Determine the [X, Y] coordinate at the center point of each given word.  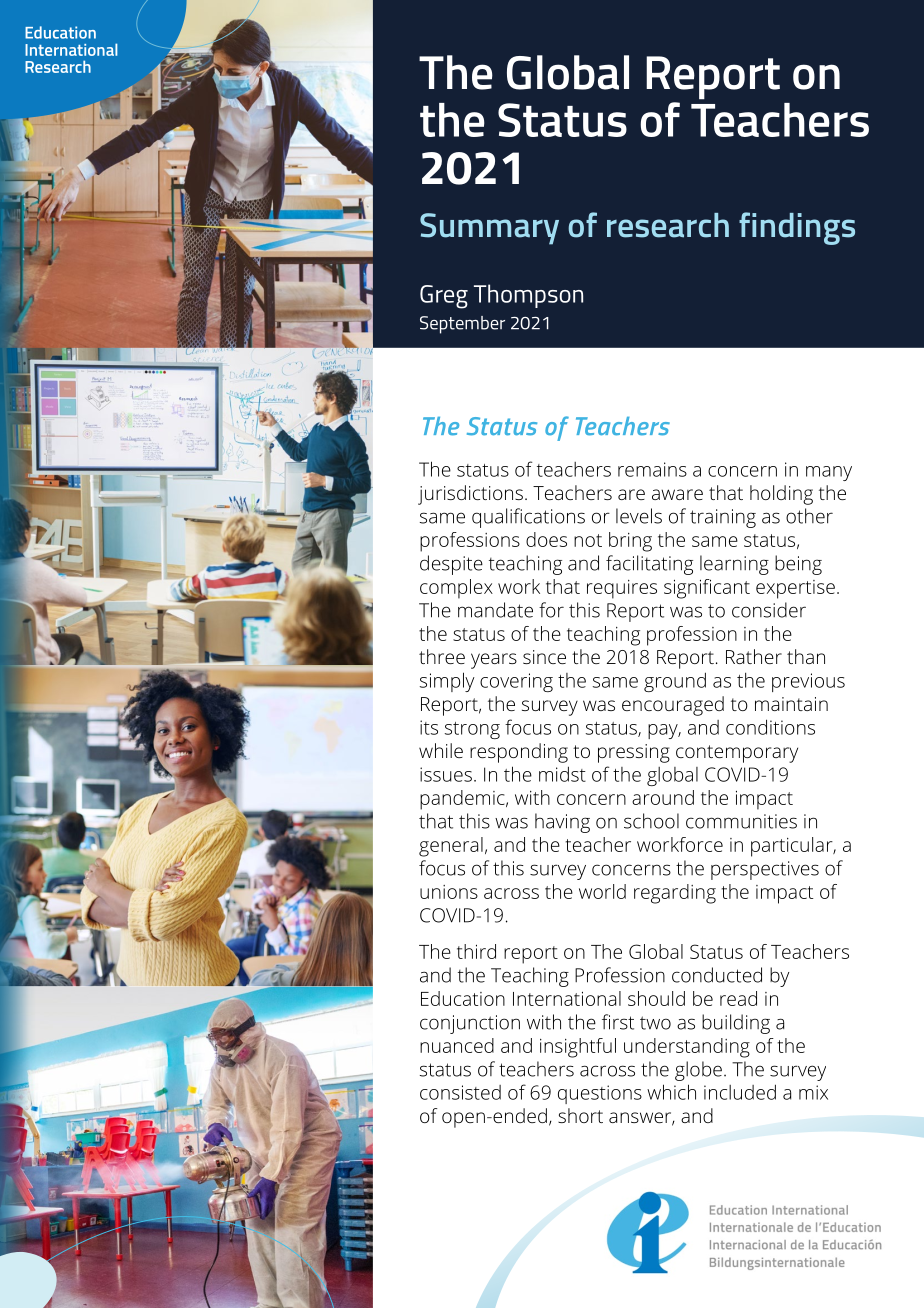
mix [813, 1092]
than [806, 656]
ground [675, 682]
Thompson [528, 296]
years [494, 661]
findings [797, 228]
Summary [489, 229]
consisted [460, 1092]
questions [600, 1094]
